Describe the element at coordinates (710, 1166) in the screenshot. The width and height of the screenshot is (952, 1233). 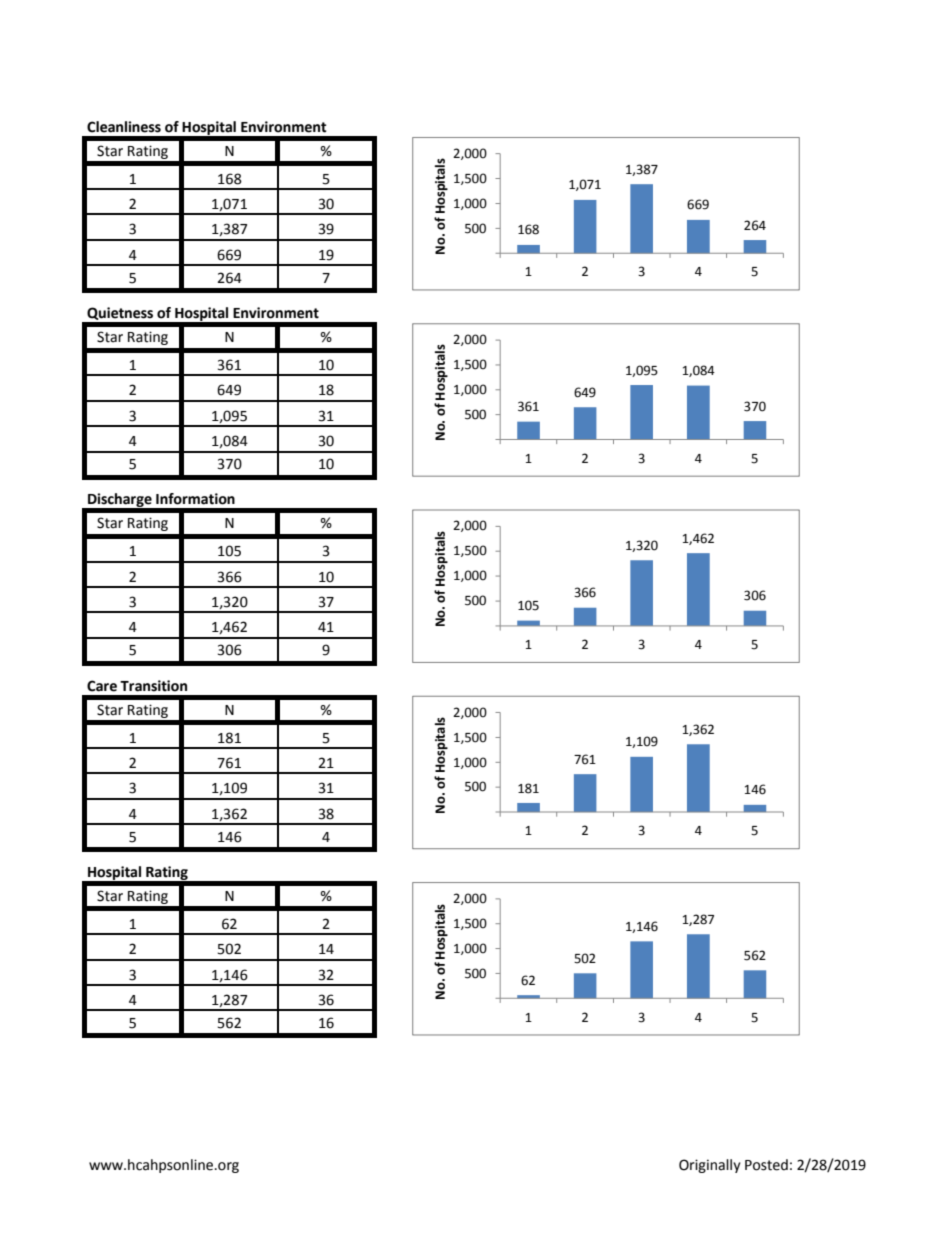
I see `Originally` at that location.
